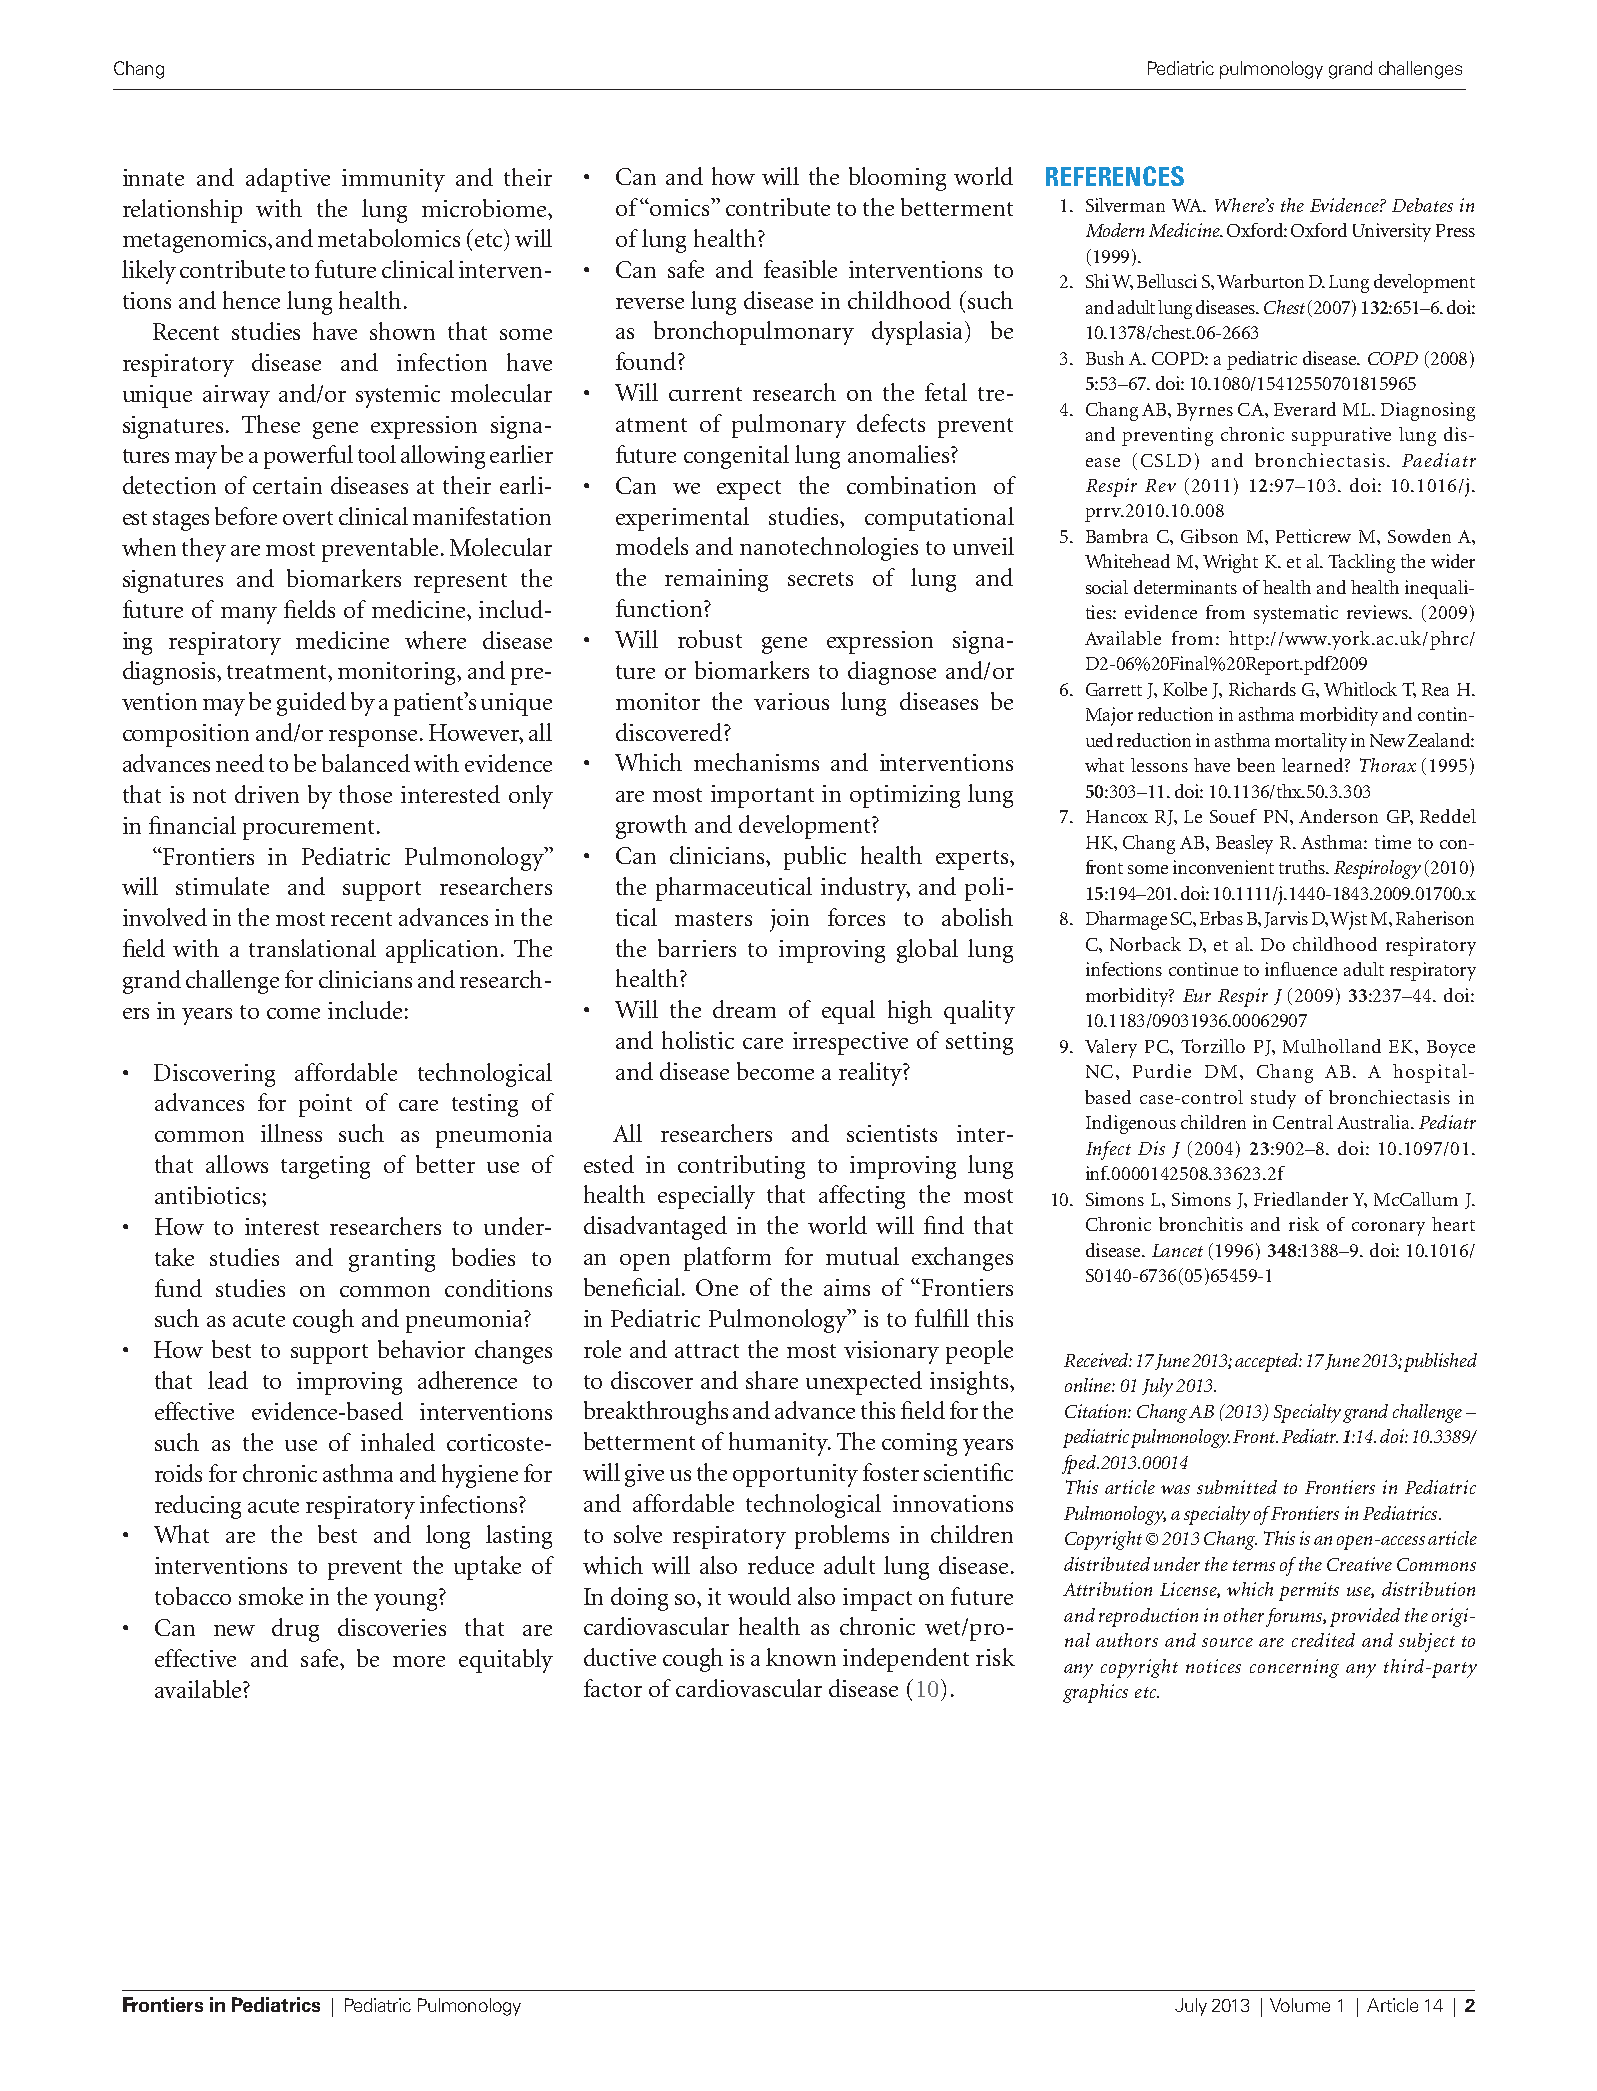 The image size is (1597, 2091). I want to click on study, so click(1273, 1099).
